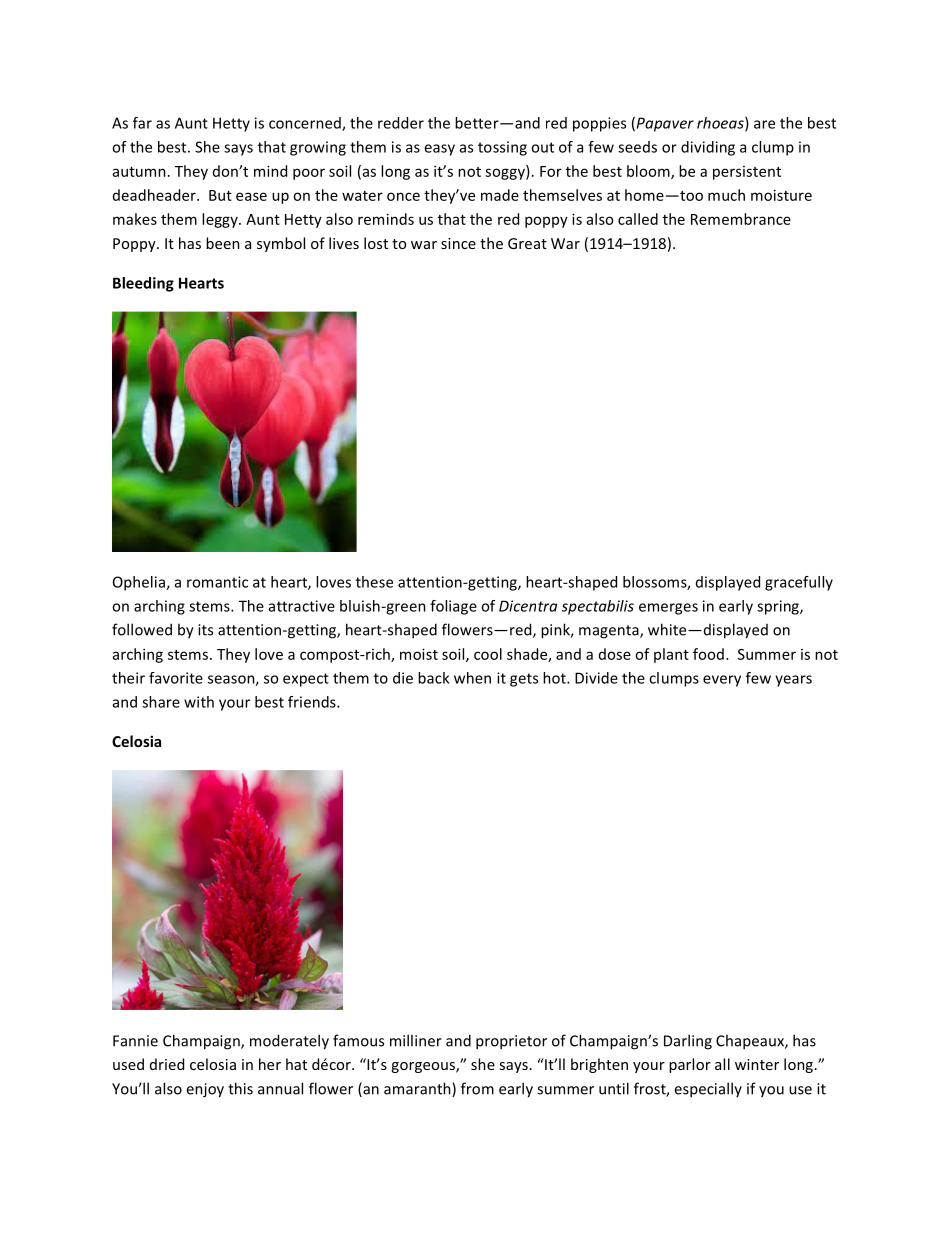 This document has width=952, height=1233. Describe the element at coordinates (722, 681) in the document. I see `every` at that location.
